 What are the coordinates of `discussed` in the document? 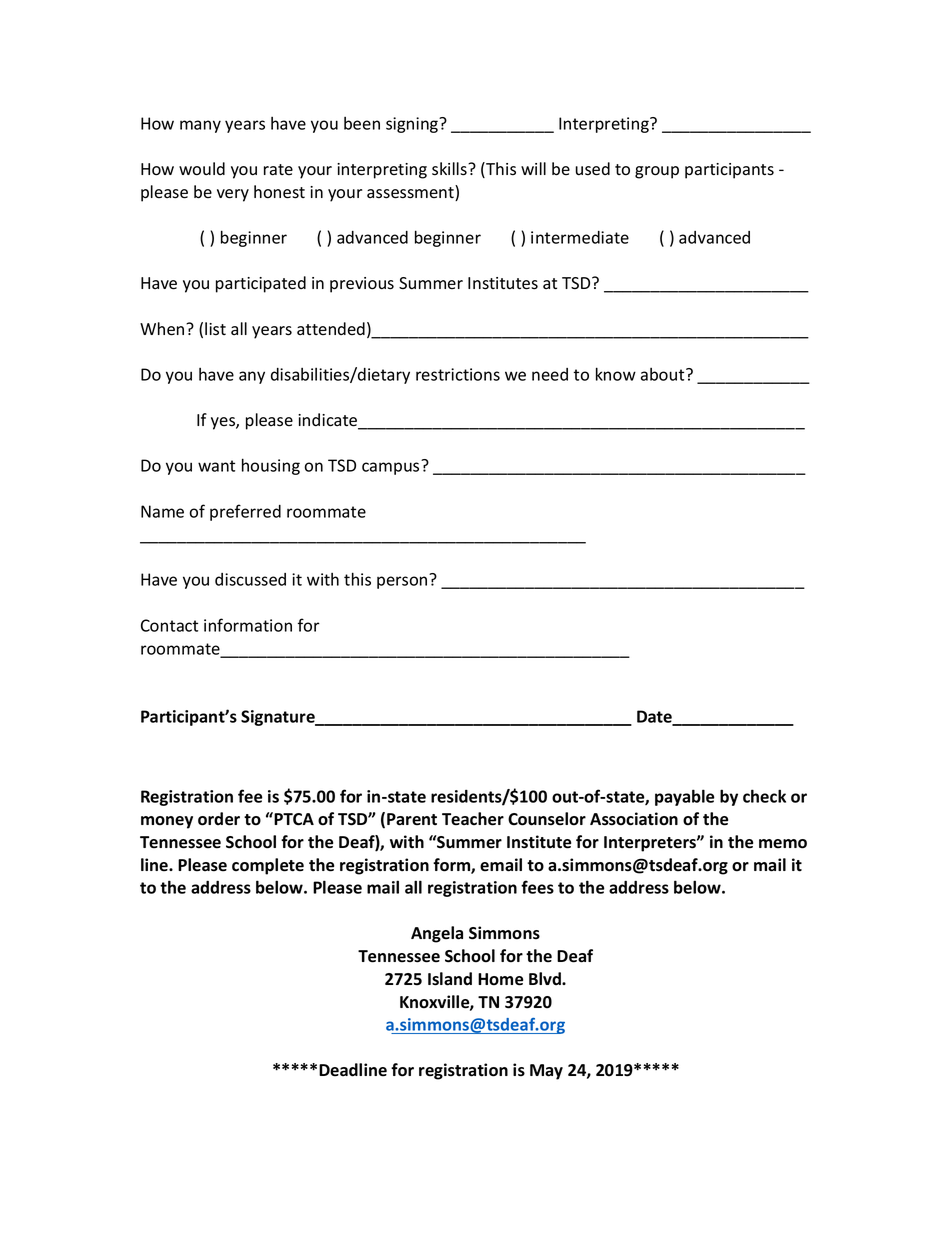 It's located at (250, 579).
